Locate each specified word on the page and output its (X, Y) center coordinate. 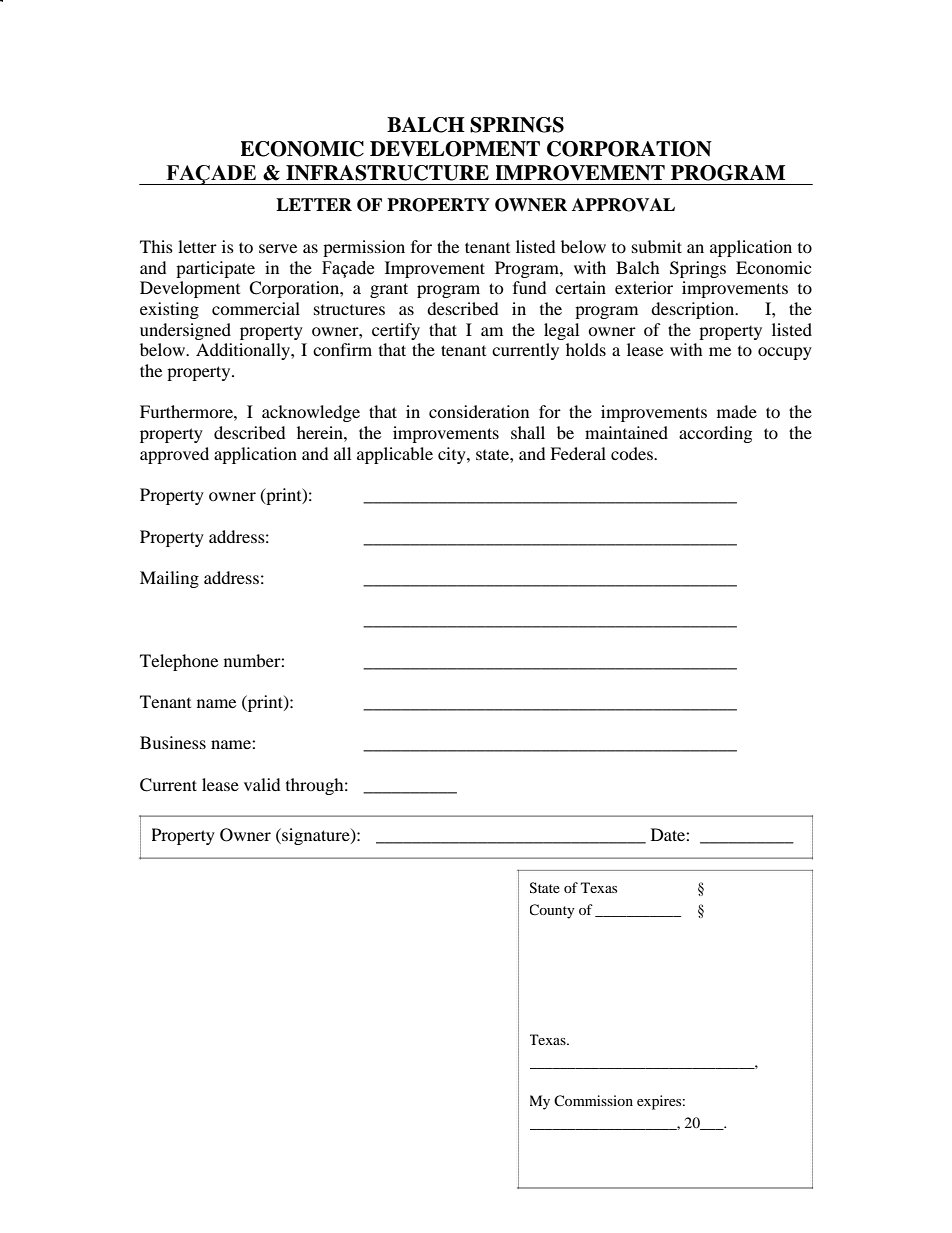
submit (657, 246)
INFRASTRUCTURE (387, 173)
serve (278, 248)
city (453, 455)
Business (173, 742)
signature (316, 836)
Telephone (179, 662)
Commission (593, 1100)
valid (262, 784)
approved (174, 455)
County (552, 911)
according (715, 434)
